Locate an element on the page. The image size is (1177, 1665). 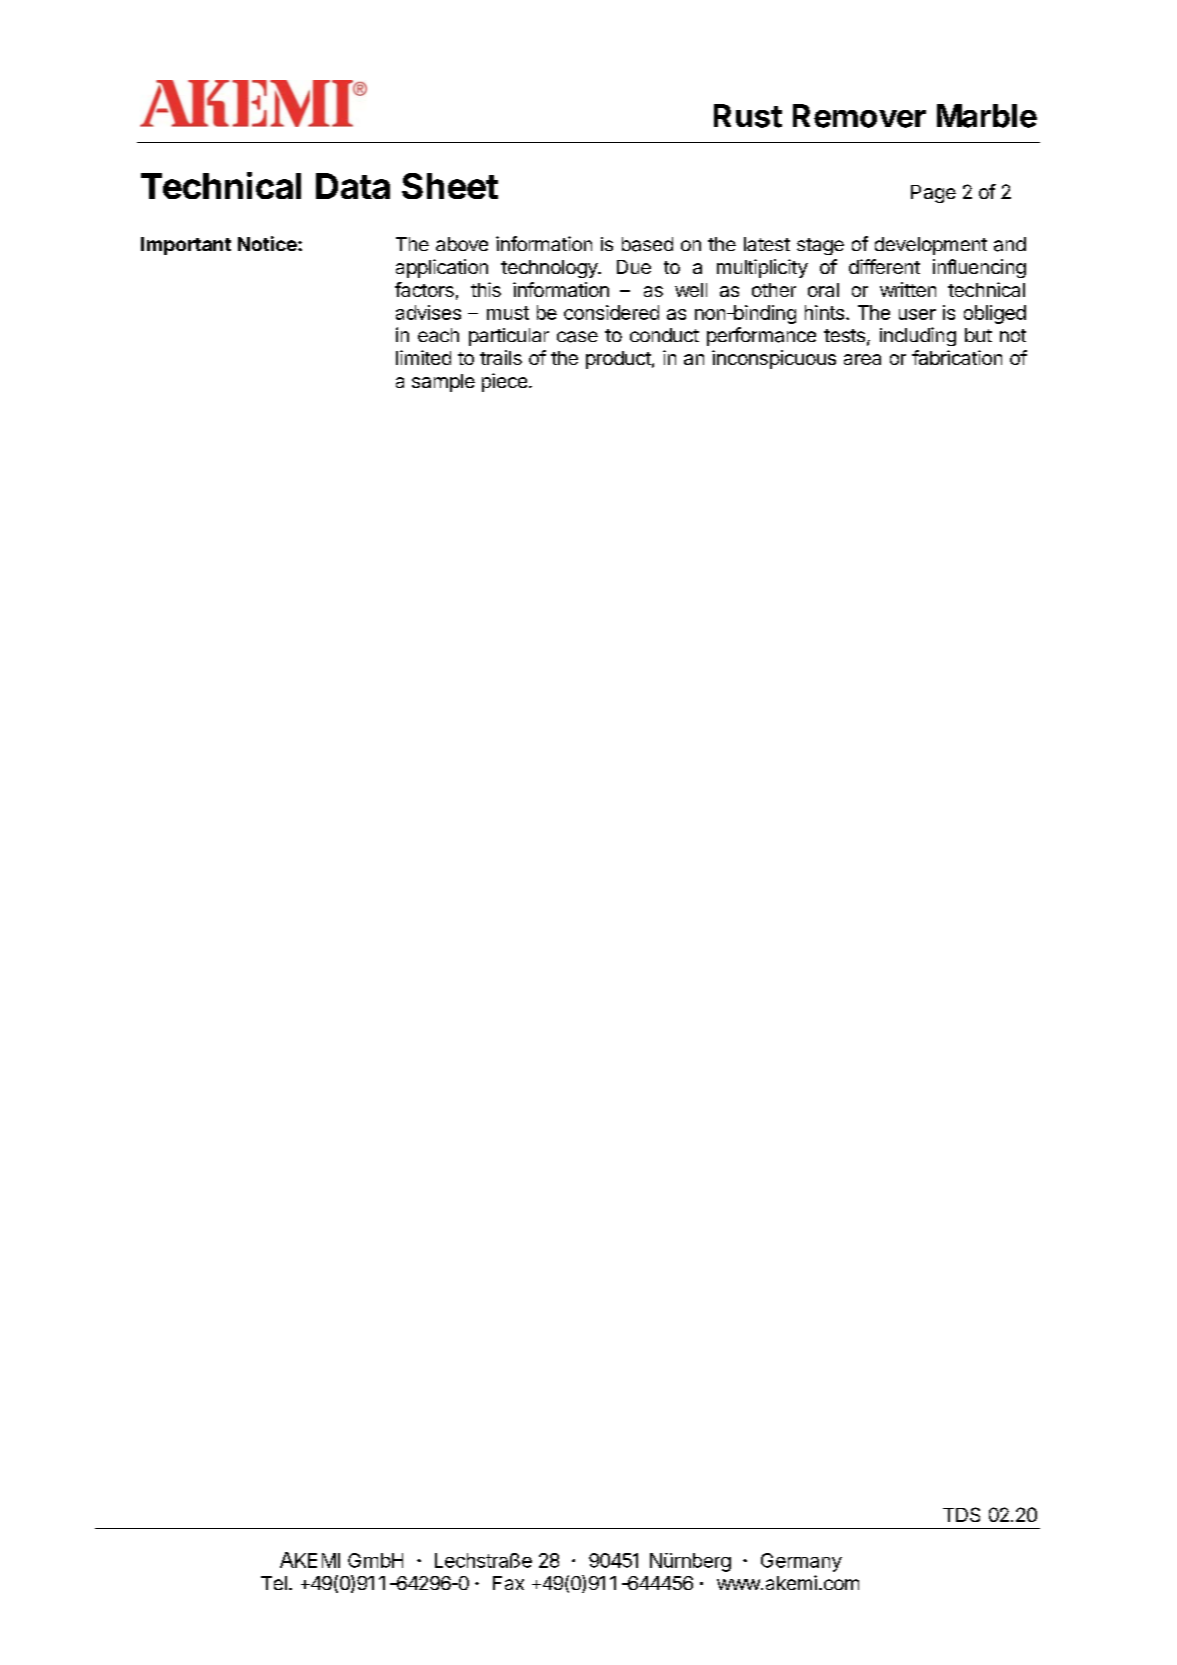
Tel is located at coordinates (274, 1583).
